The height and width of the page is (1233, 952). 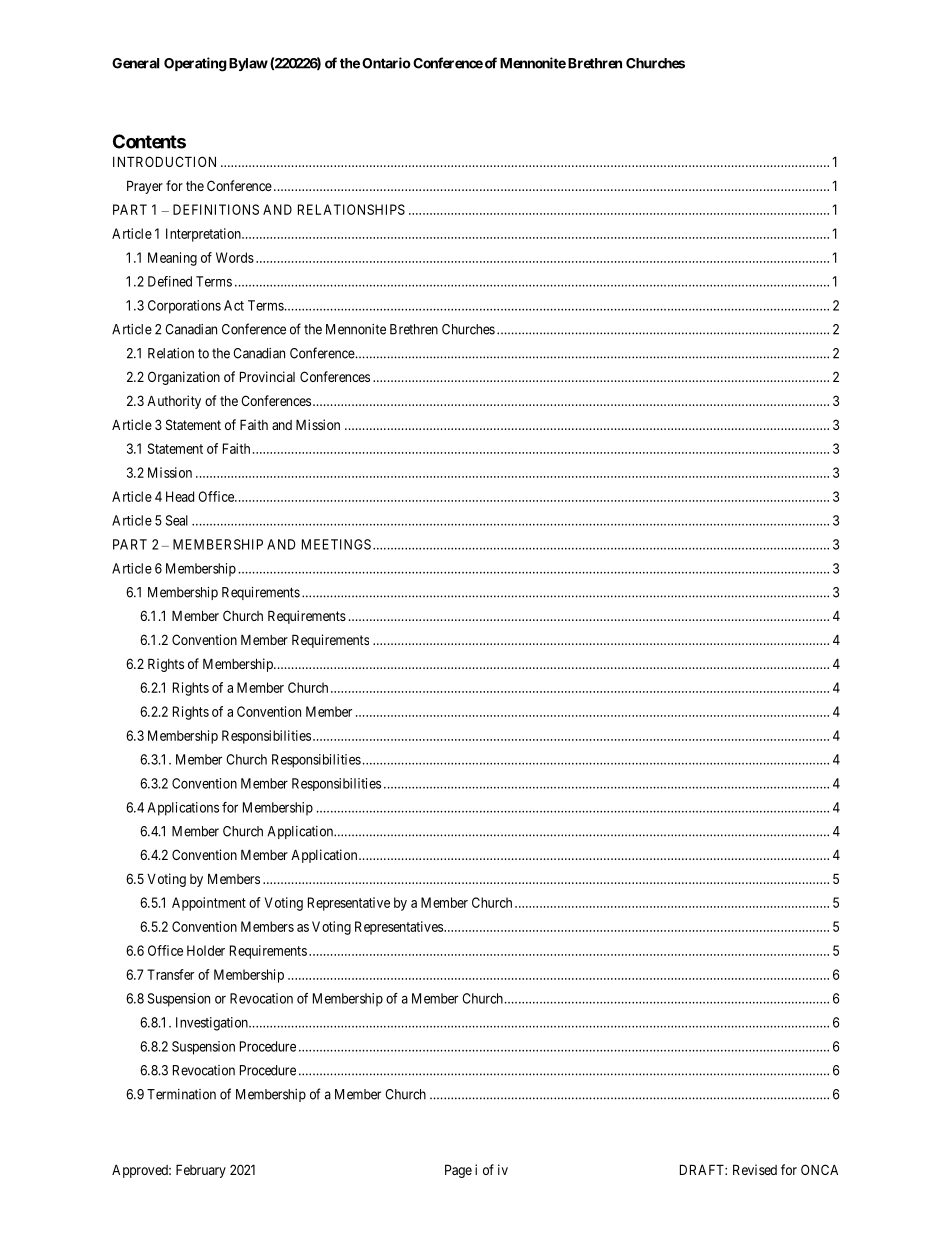 What do you see at coordinates (206, 950) in the page?
I see `Holder` at bounding box center [206, 950].
